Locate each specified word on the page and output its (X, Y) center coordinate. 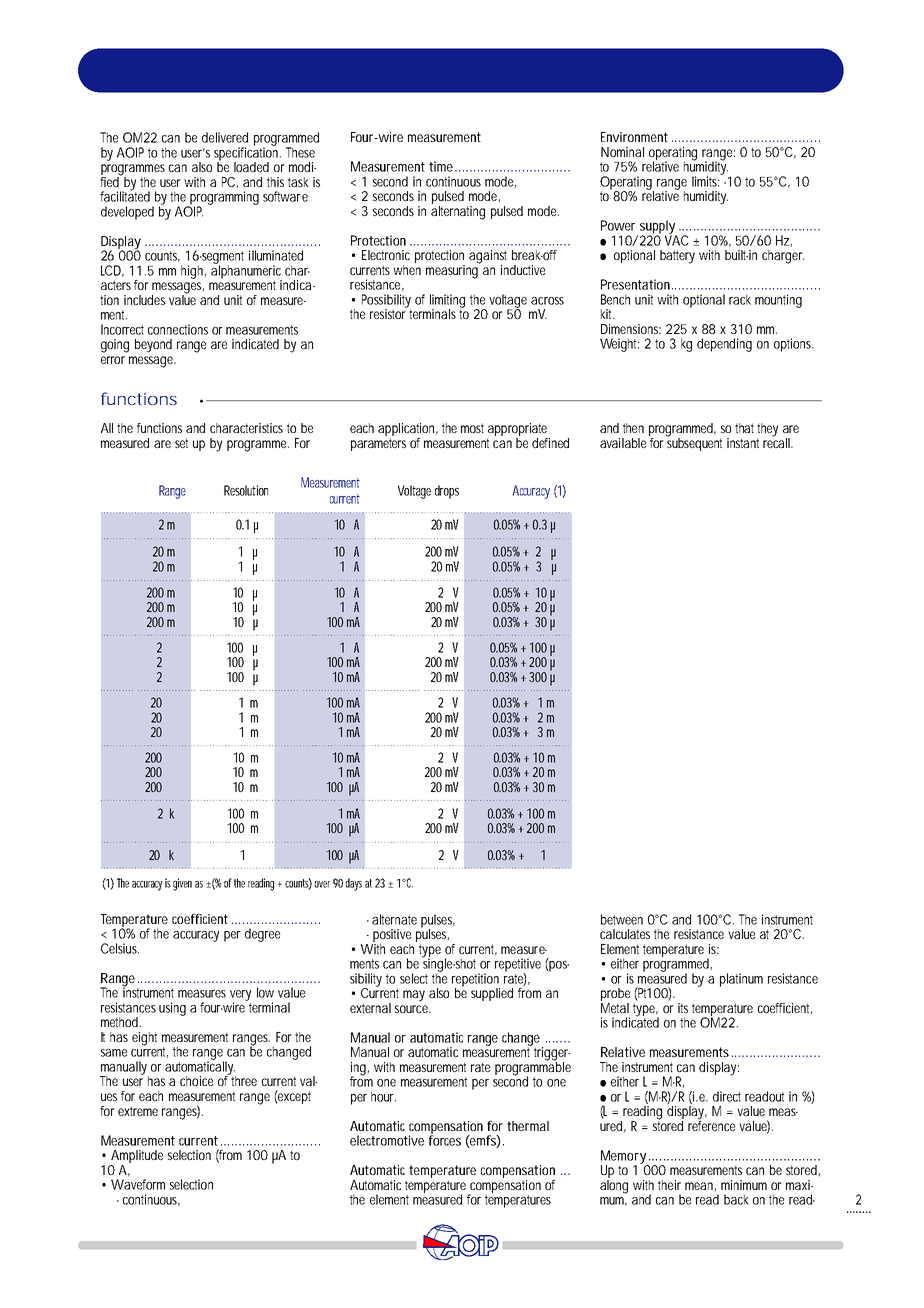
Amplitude (136, 1158)
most (472, 428)
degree (262, 935)
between (622, 919)
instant (743, 443)
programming (223, 199)
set (181, 443)
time (442, 166)
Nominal (622, 152)
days (354, 884)
